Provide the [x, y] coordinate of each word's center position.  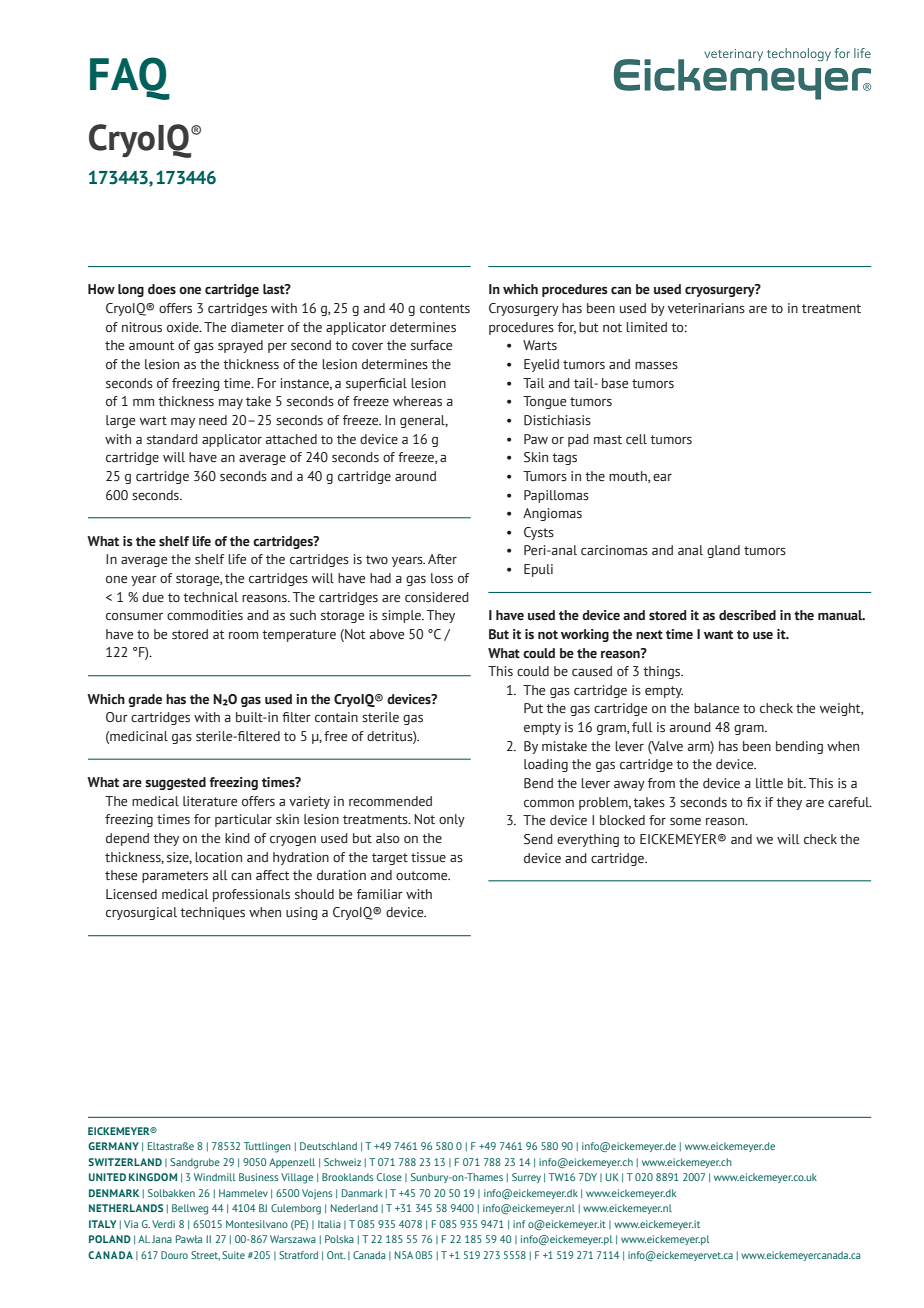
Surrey [526, 1178]
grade [145, 700]
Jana [162, 1239]
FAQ [130, 78]
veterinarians [706, 308]
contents [445, 308]
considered [437, 597]
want [718, 634]
